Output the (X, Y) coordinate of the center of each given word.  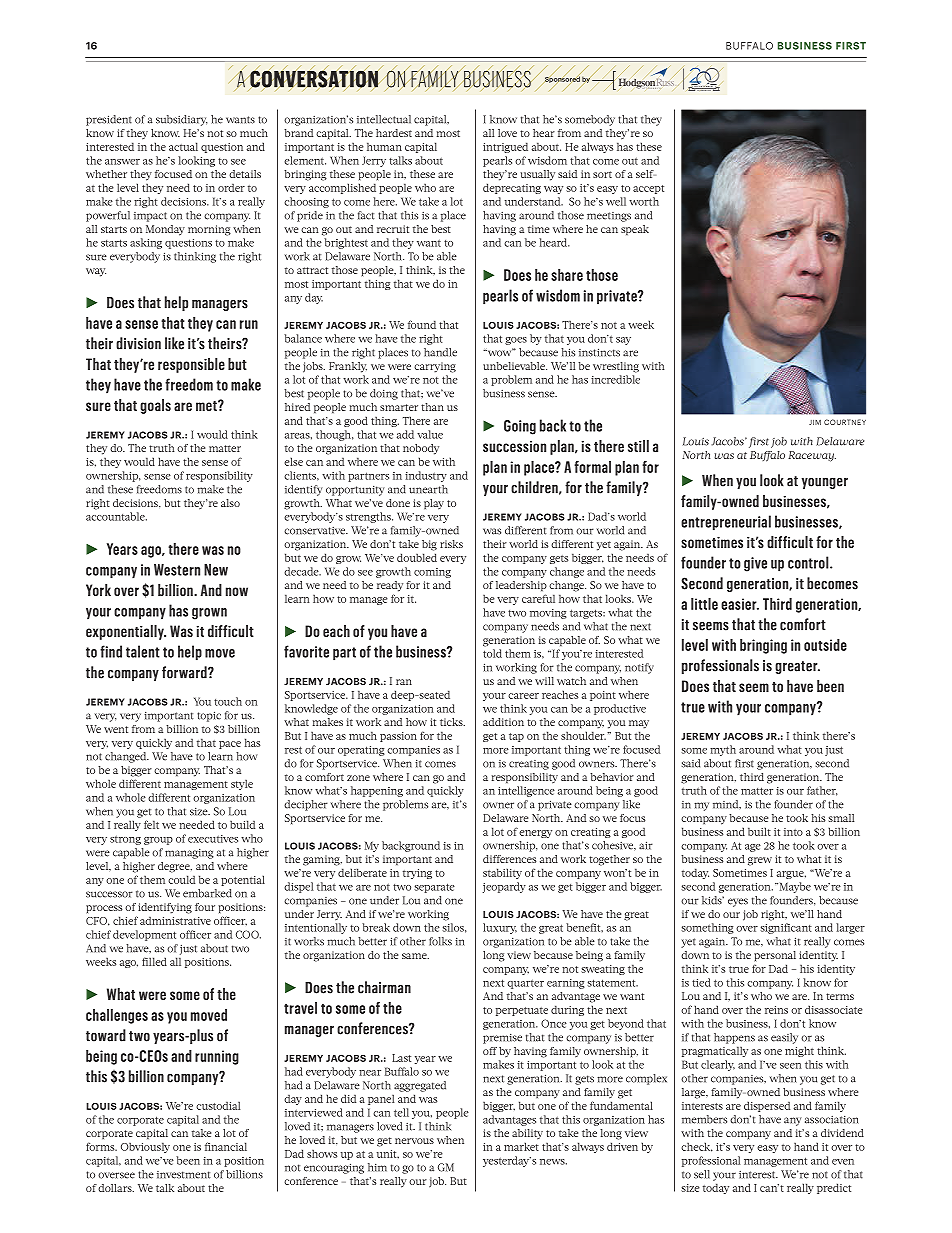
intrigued (505, 147)
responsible (191, 365)
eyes (738, 902)
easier (740, 604)
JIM (815, 422)
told (492, 653)
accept (648, 189)
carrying (435, 367)
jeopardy (504, 887)
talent (143, 651)
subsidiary (181, 120)
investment (183, 1175)
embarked (207, 893)
